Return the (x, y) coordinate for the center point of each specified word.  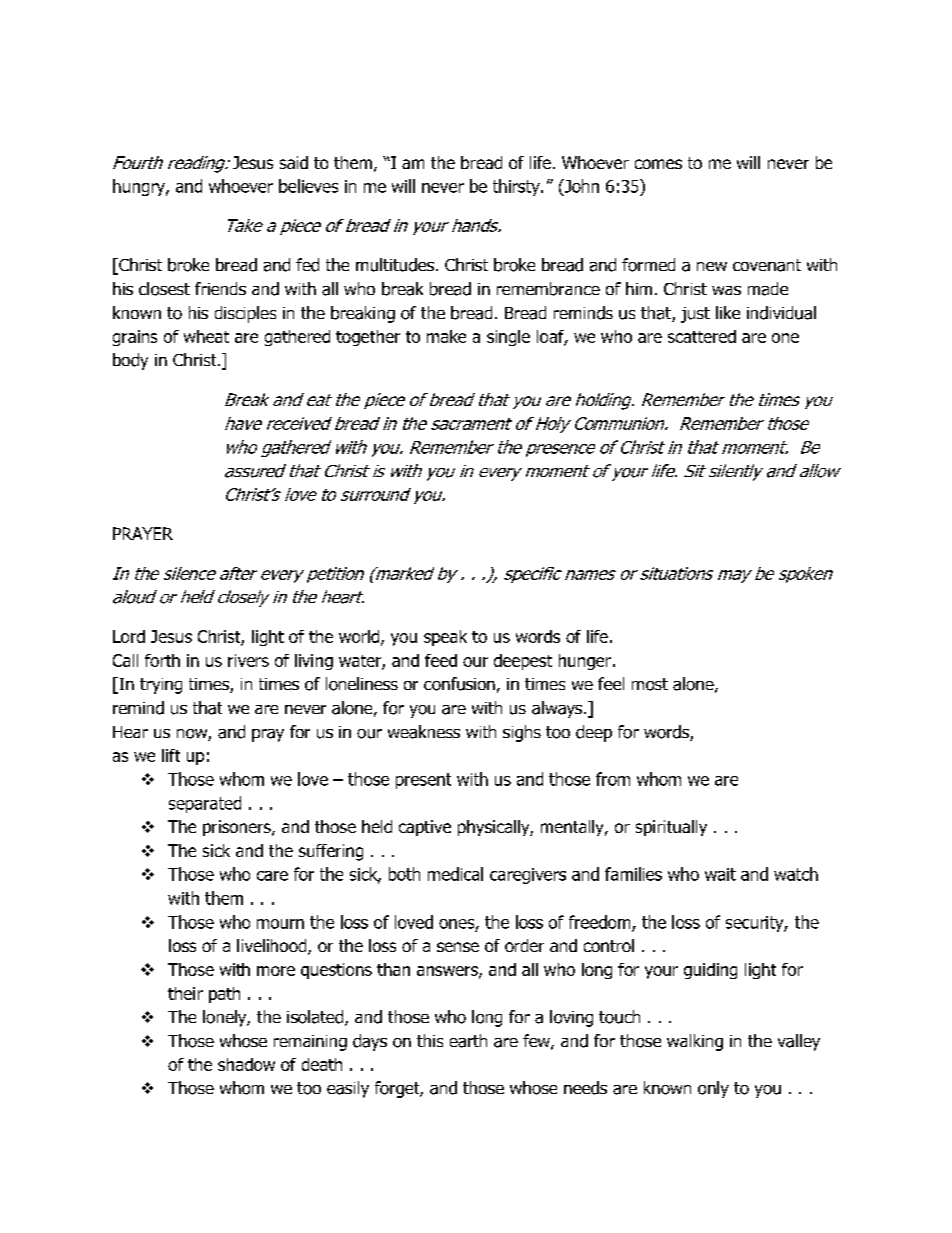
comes (658, 164)
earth (468, 1041)
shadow (246, 1064)
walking (695, 1042)
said (294, 162)
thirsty (517, 187)
